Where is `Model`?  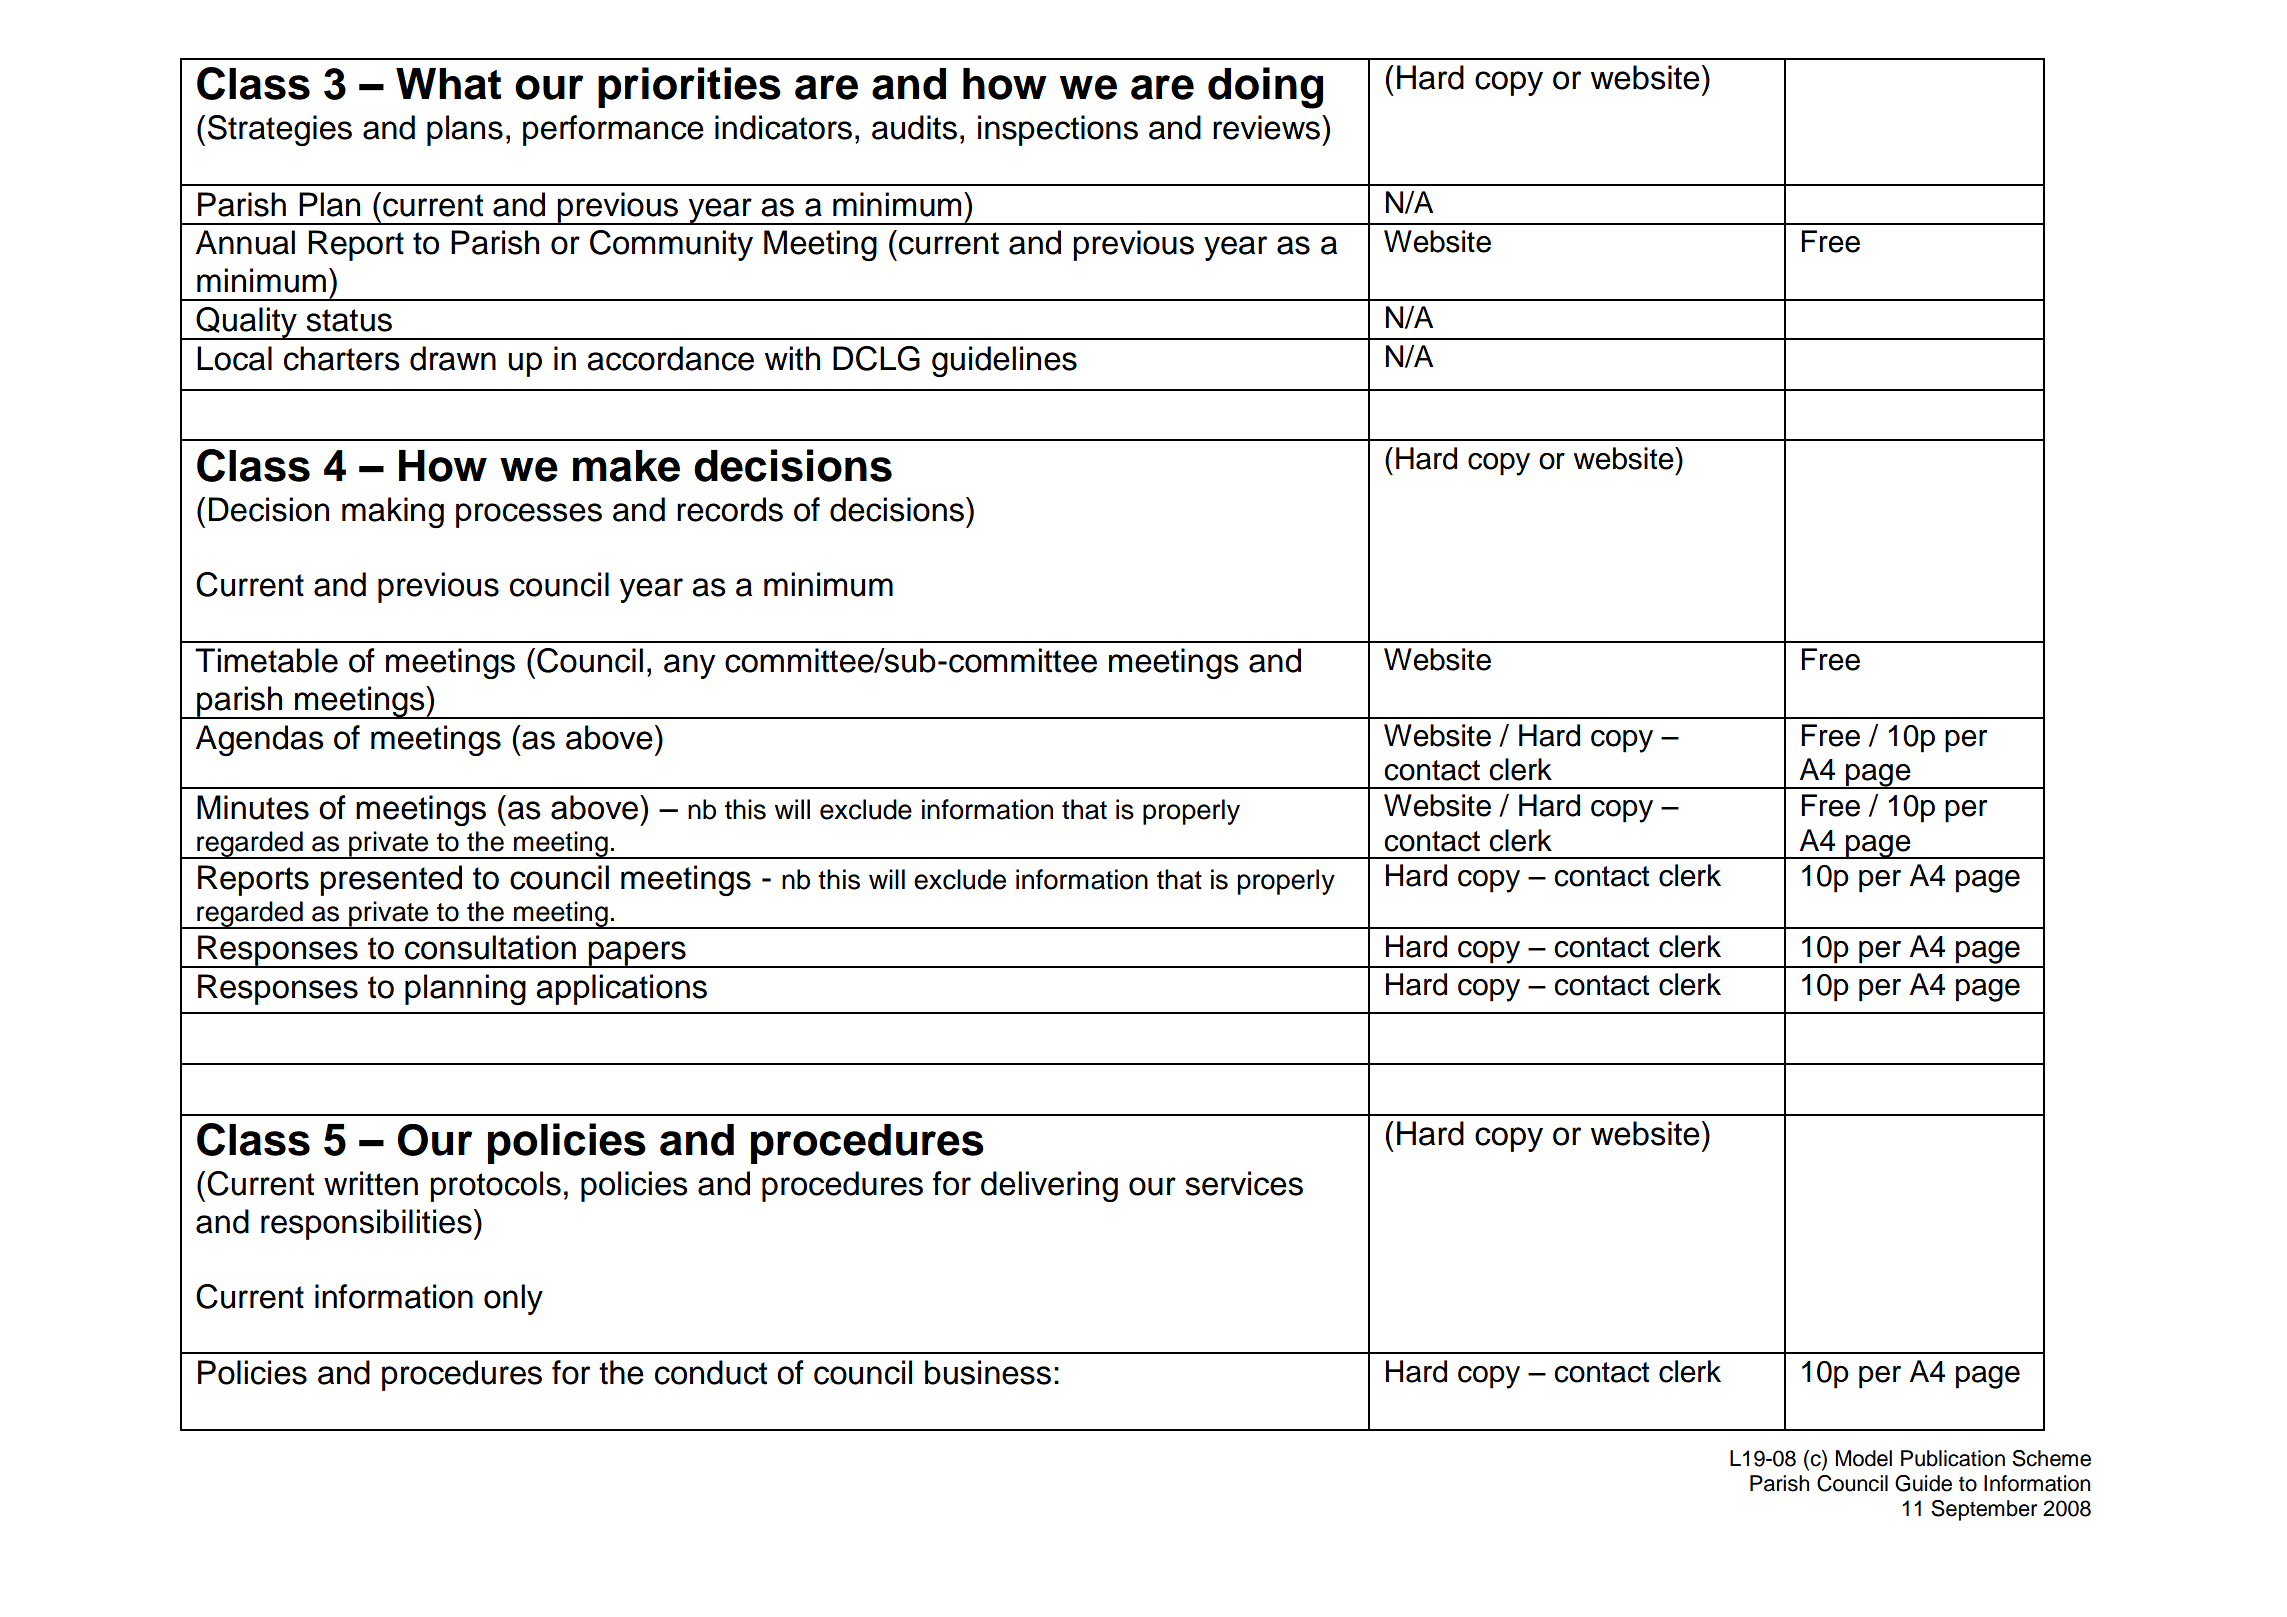
Model is located at coordinates (1864, 1458).
